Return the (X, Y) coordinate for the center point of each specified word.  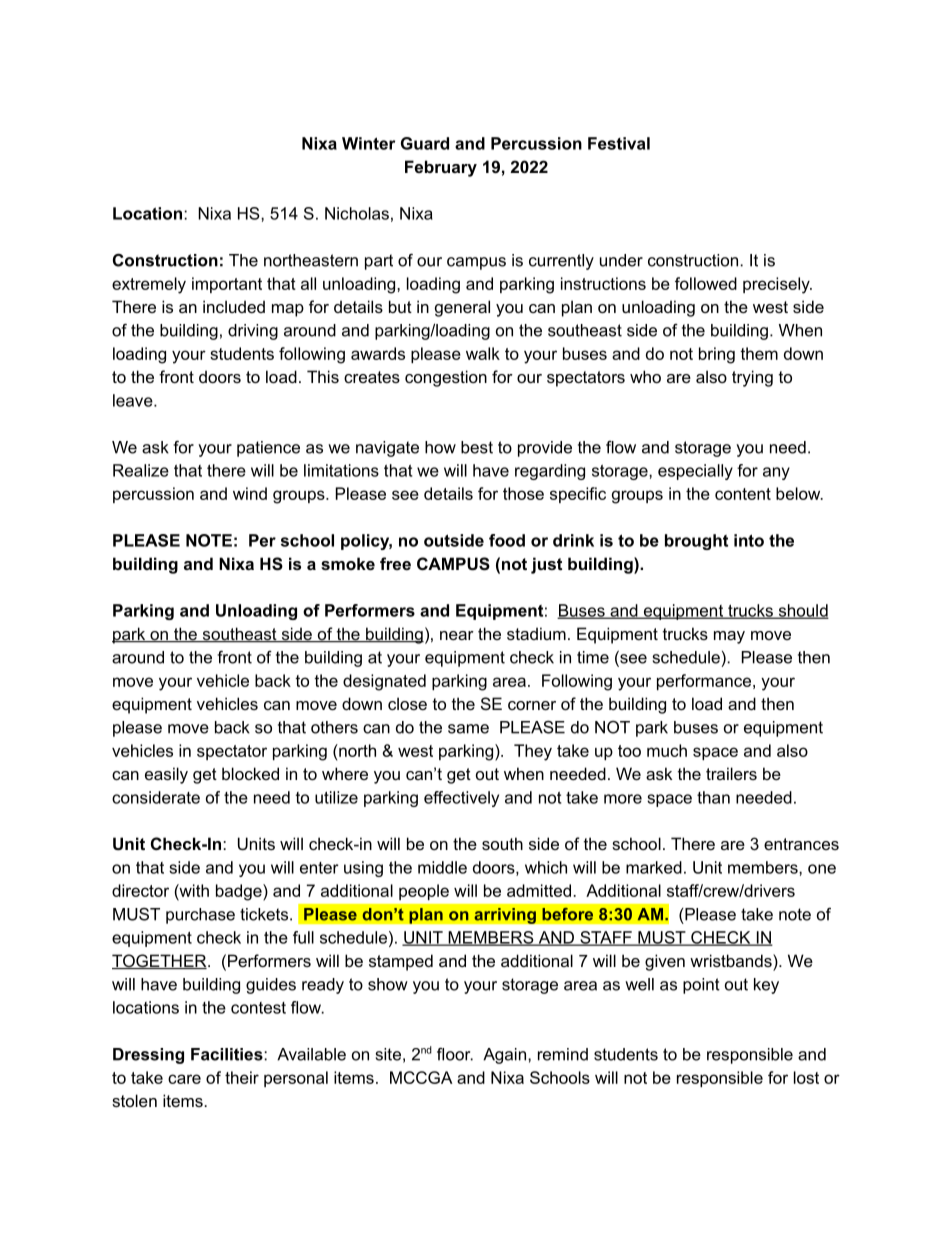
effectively (461, 799)
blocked (250, 773)
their (242, 1077)
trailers (731, 773)
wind (250, 493)
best (477, 447)
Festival (619, 143)
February (441, 168)
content (743, 494)
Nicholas (357, 213)
